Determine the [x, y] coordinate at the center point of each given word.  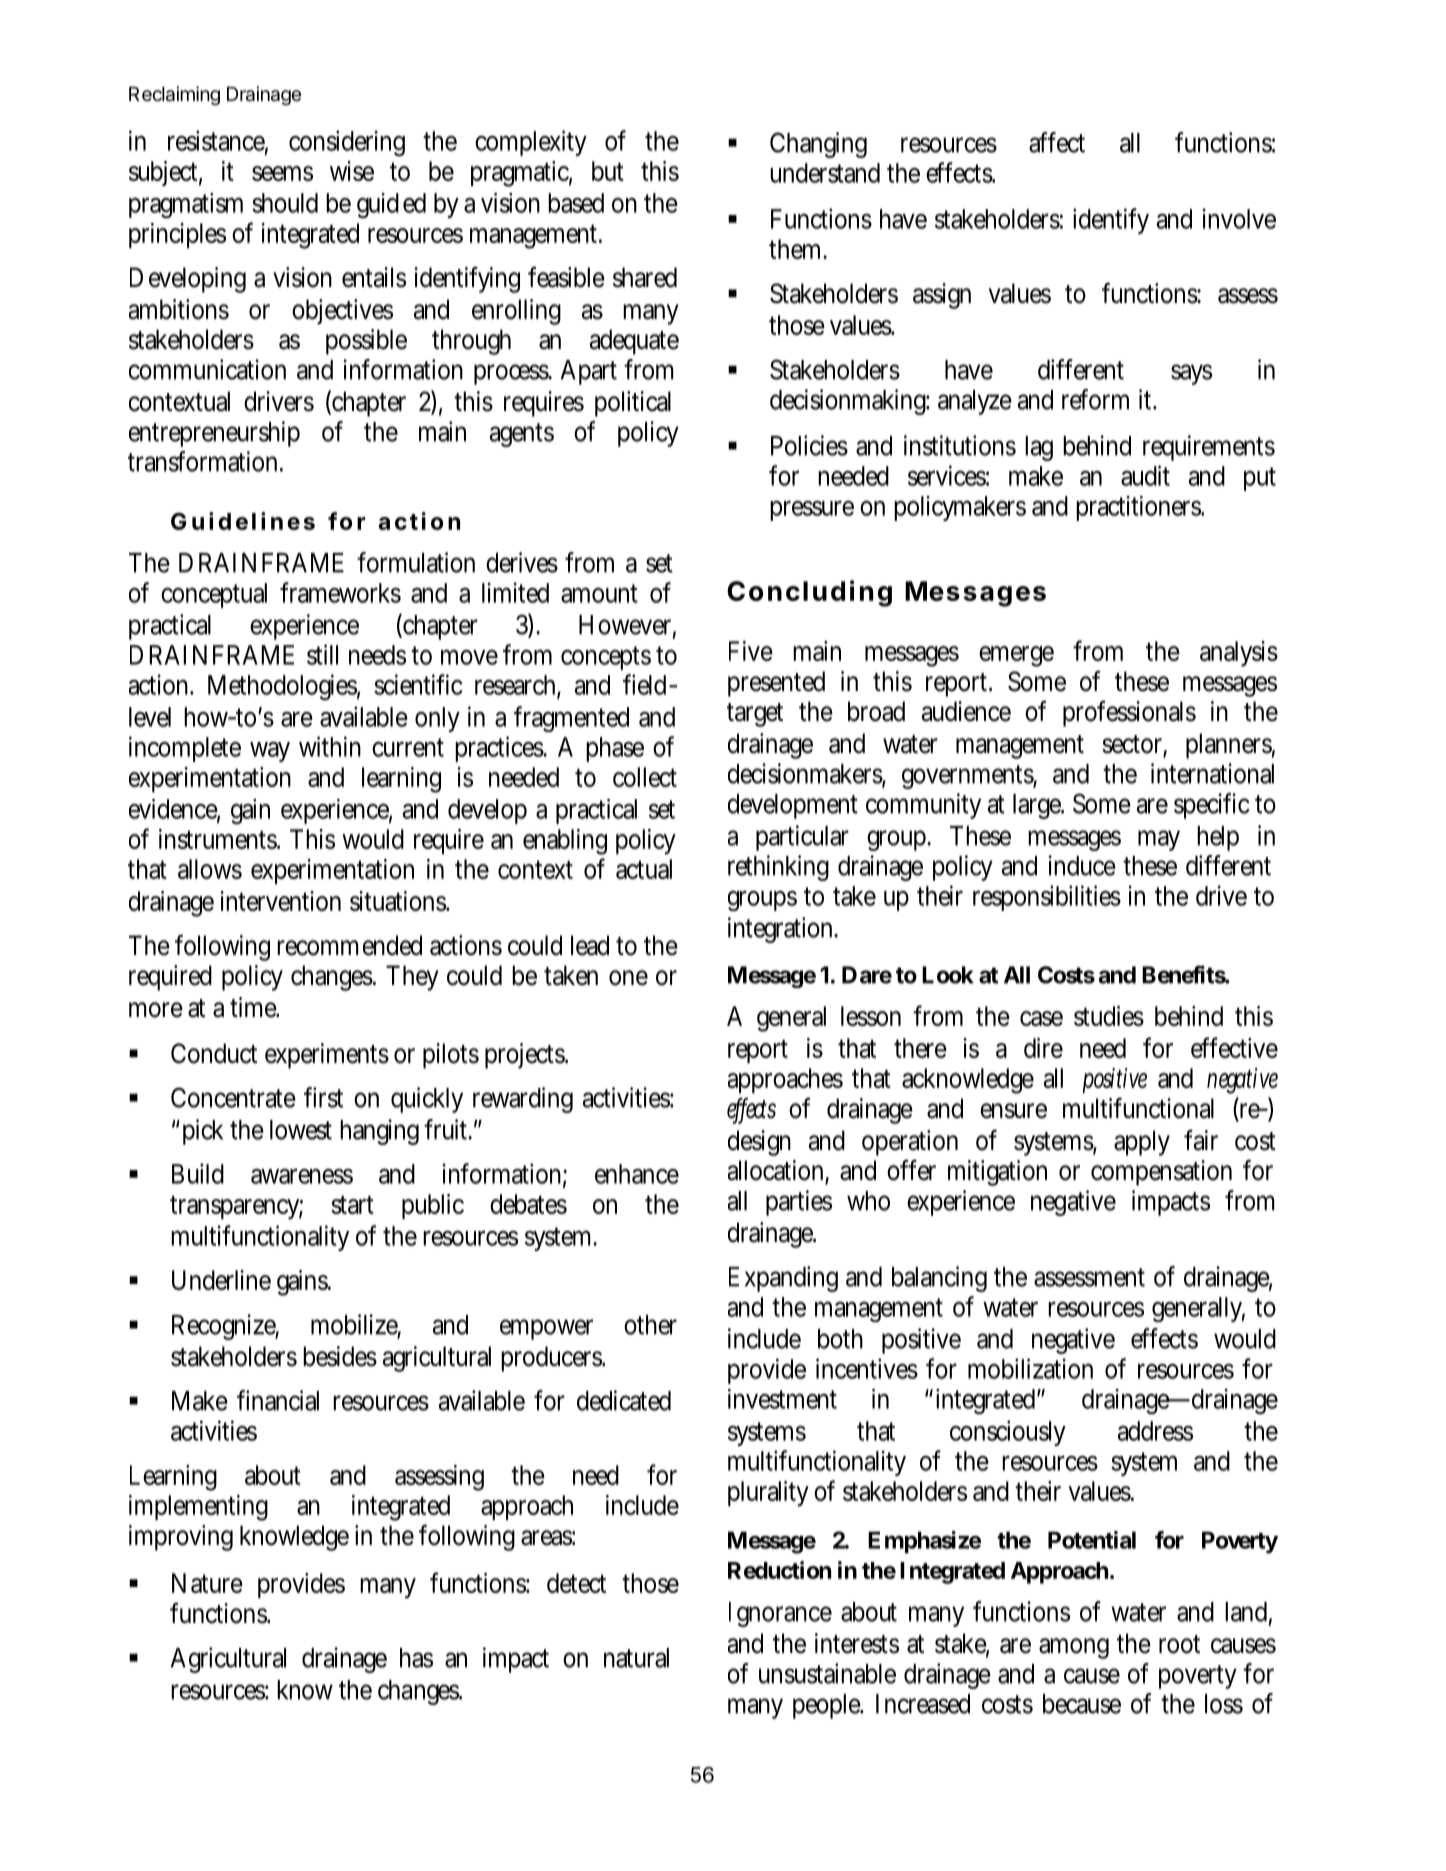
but [608, 171]
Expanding [783, 1279]
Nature [207, 1583]
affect [1057, 142]
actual [644, 869]
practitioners [1139, 508]
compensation [1161, 1173]
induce [1082, 865]
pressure [812, 510]
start [352, 1204]
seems [282, 173]
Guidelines [243, 521]
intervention [280, 901]
